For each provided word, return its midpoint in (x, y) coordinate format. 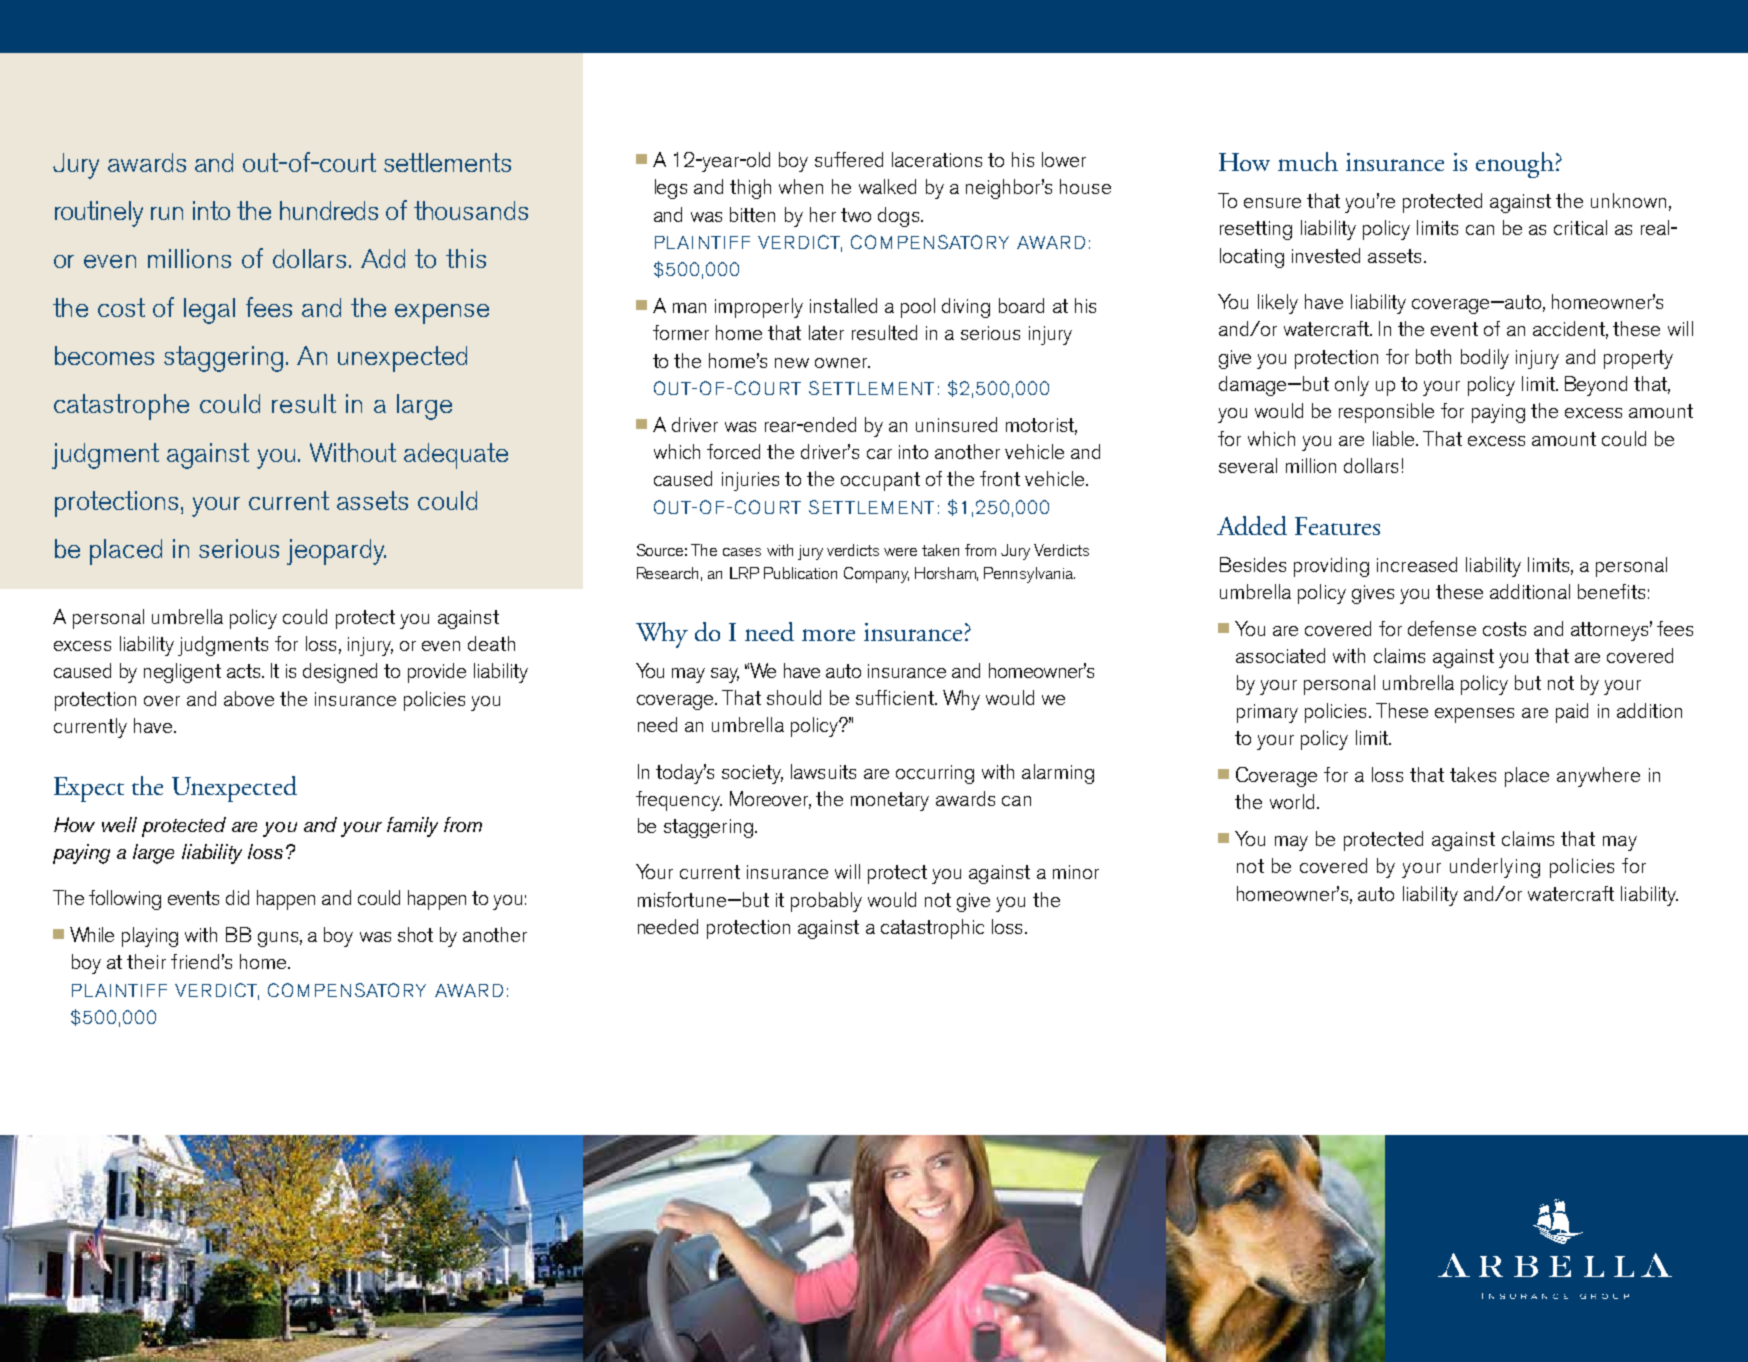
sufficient (896, 697)
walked (887, 186)
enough (1515, 165)
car (879, 454)
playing (150, 937)
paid (1572, 713)
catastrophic (932, 929)
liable (1395, 438)
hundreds (329, 210)
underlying (1495, 868)
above (249, 698)
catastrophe (121, 407)
